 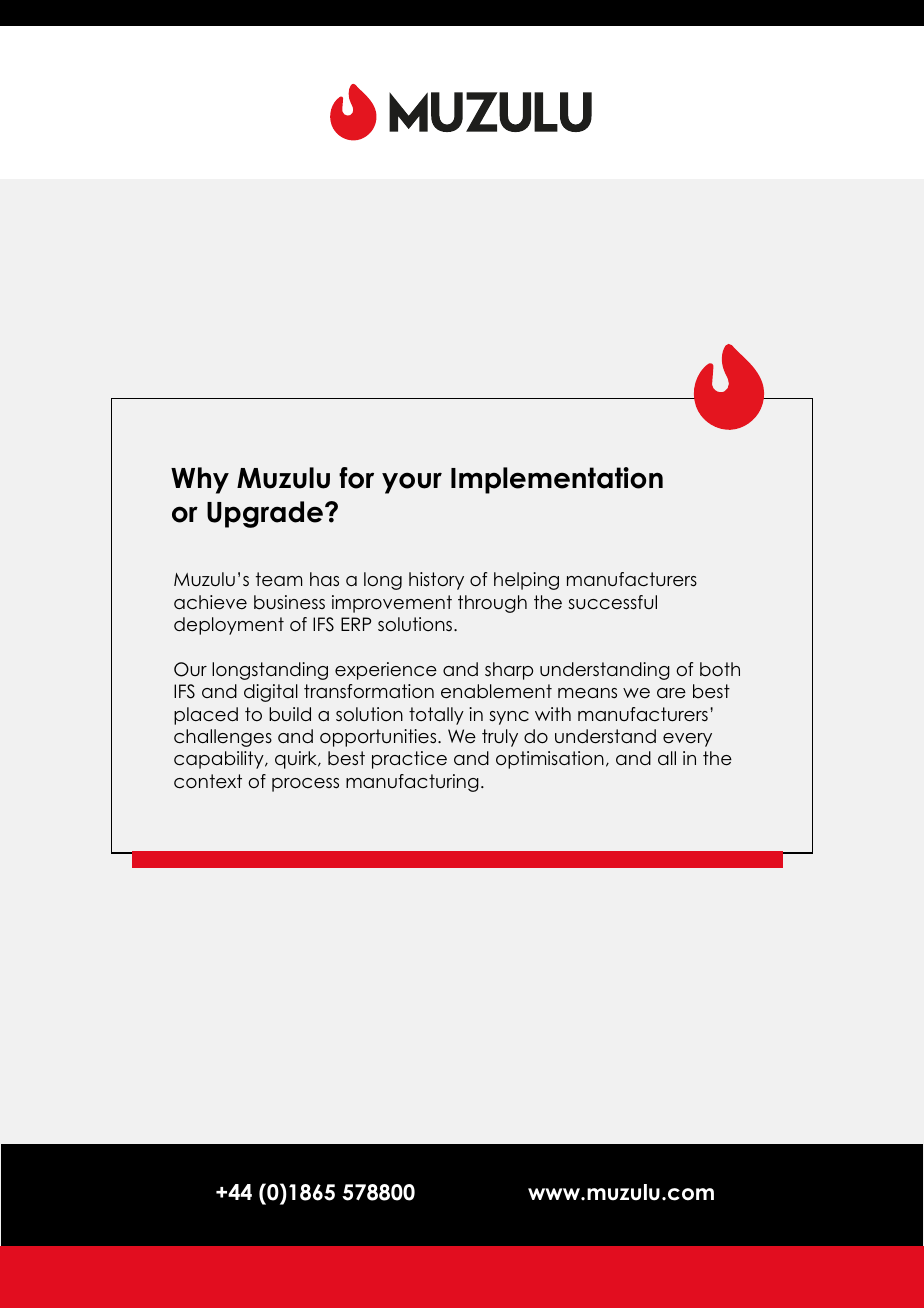 What do you see at coordinates (412, 483) in the screenshot?
I see `your` at bounding box center [412, 483].
